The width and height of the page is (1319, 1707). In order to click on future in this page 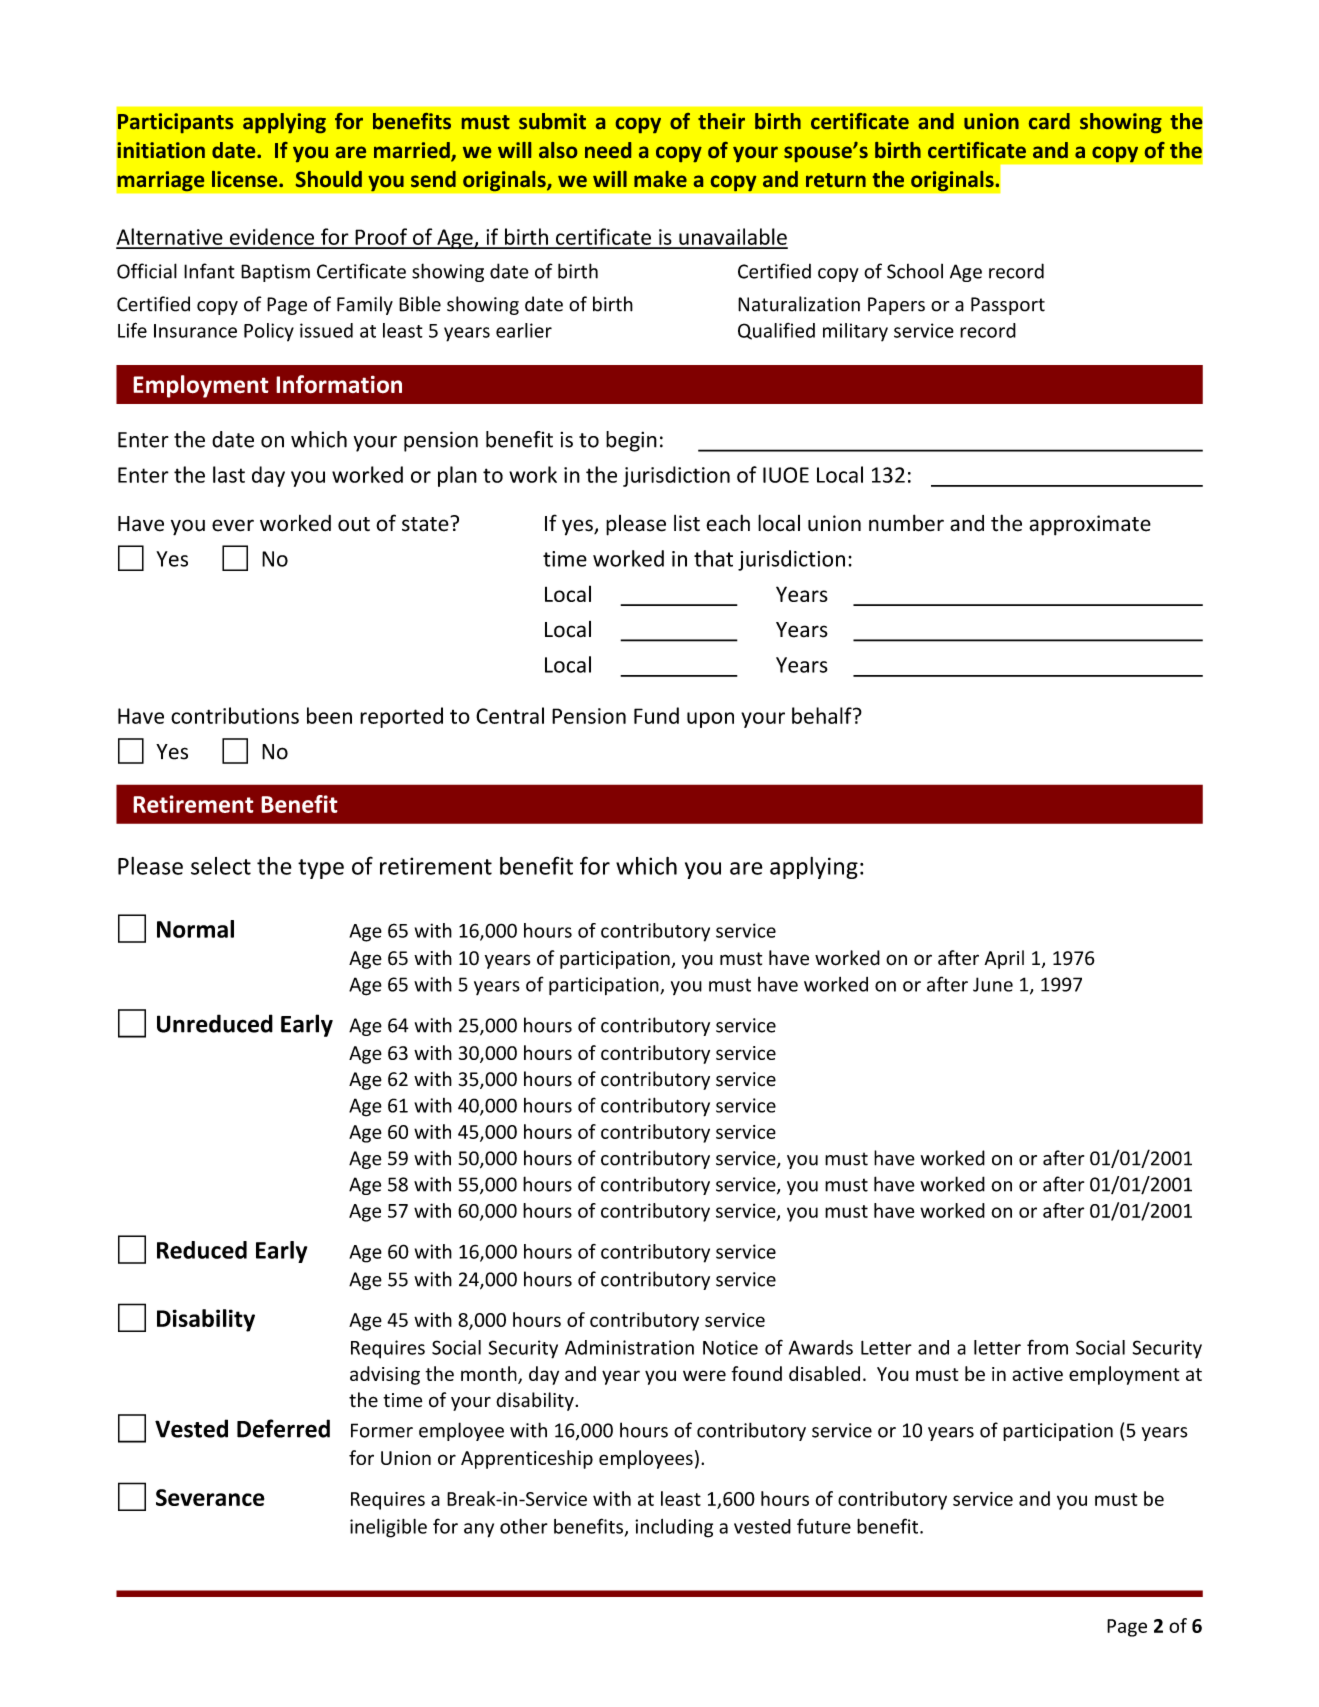, I will do `click(824, 1526)`.
